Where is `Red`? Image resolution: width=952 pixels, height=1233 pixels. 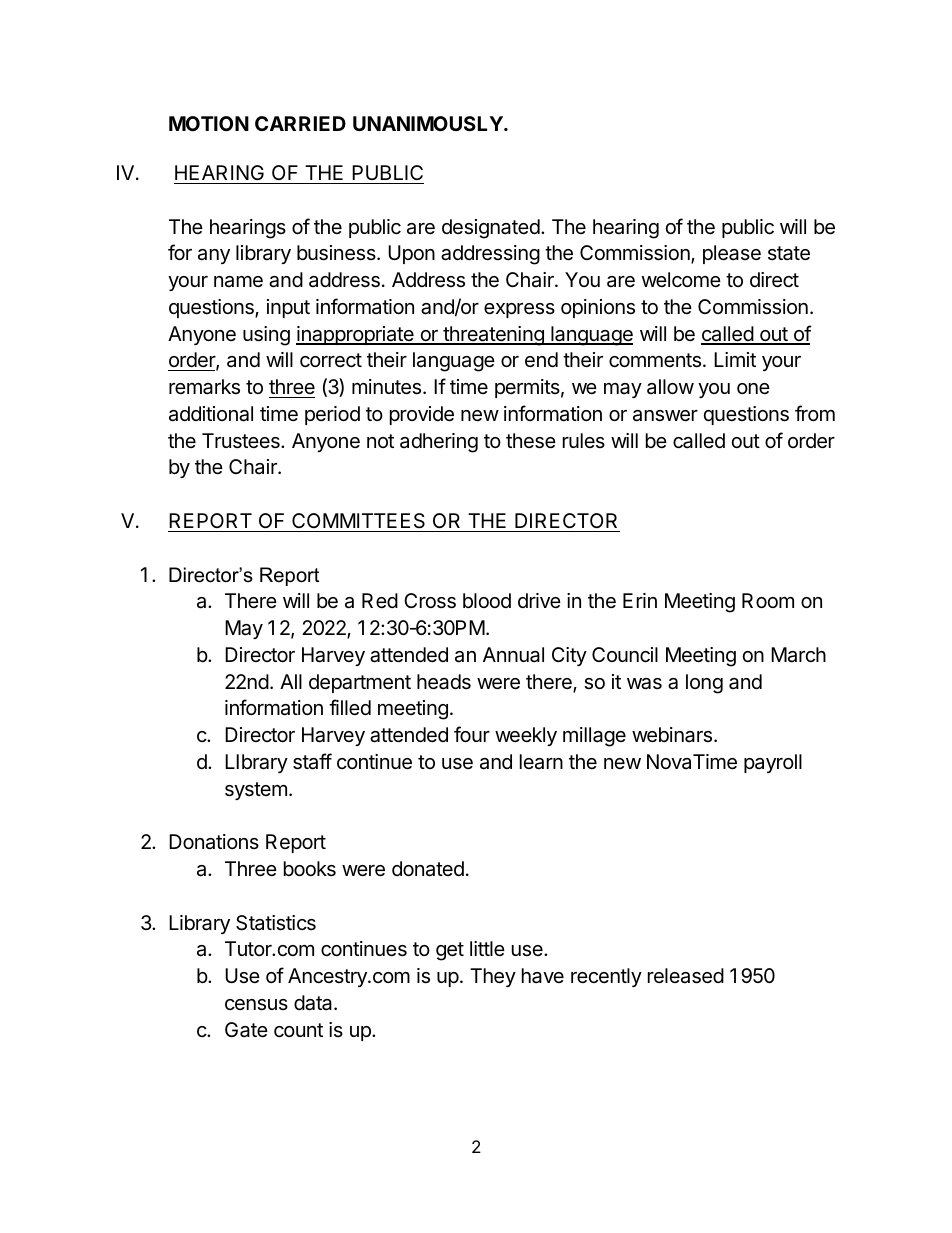
Red is located at coordinates (380, 600).
